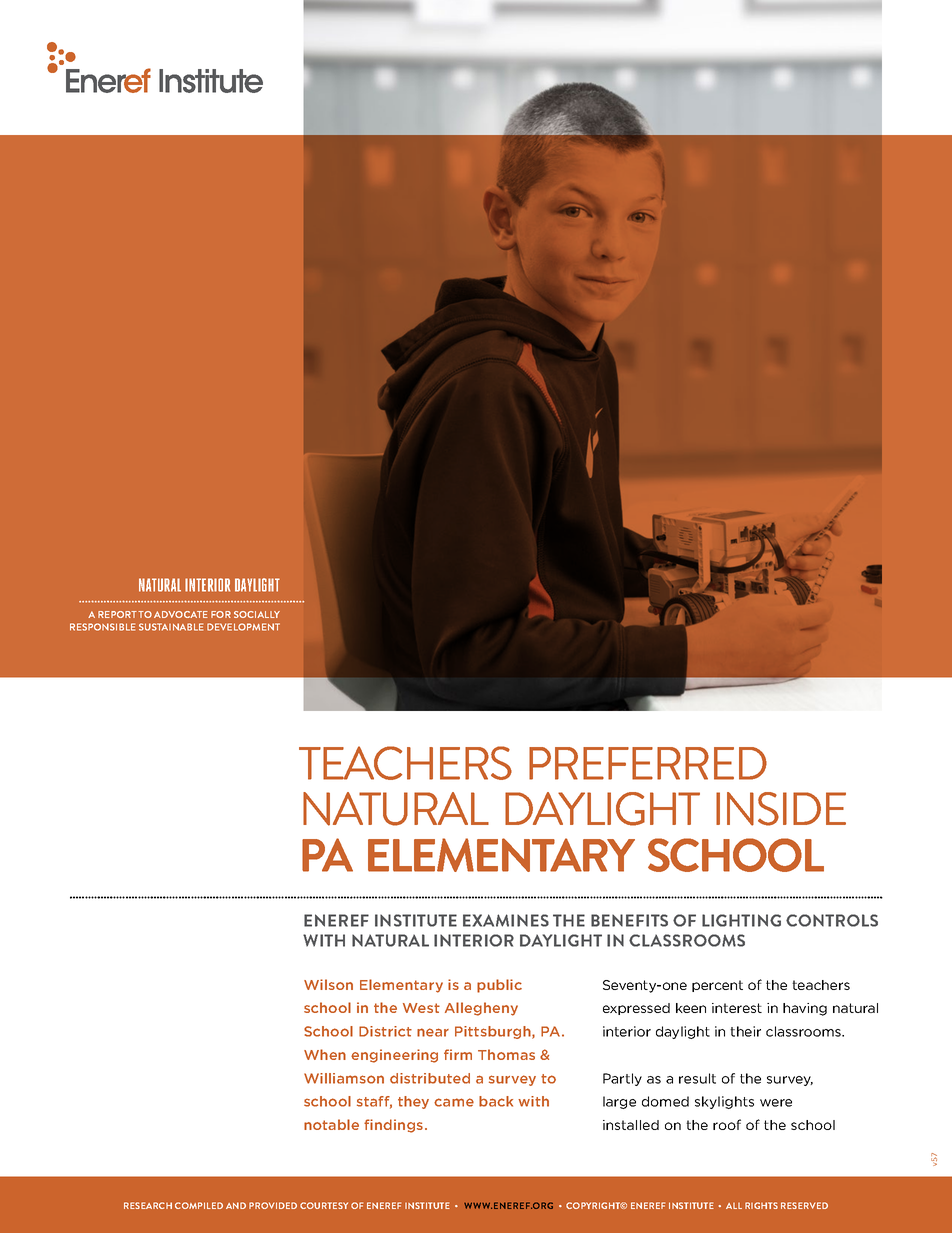 This image has width=952, height=1233. I want to click on interest, so click(737, 1008).
